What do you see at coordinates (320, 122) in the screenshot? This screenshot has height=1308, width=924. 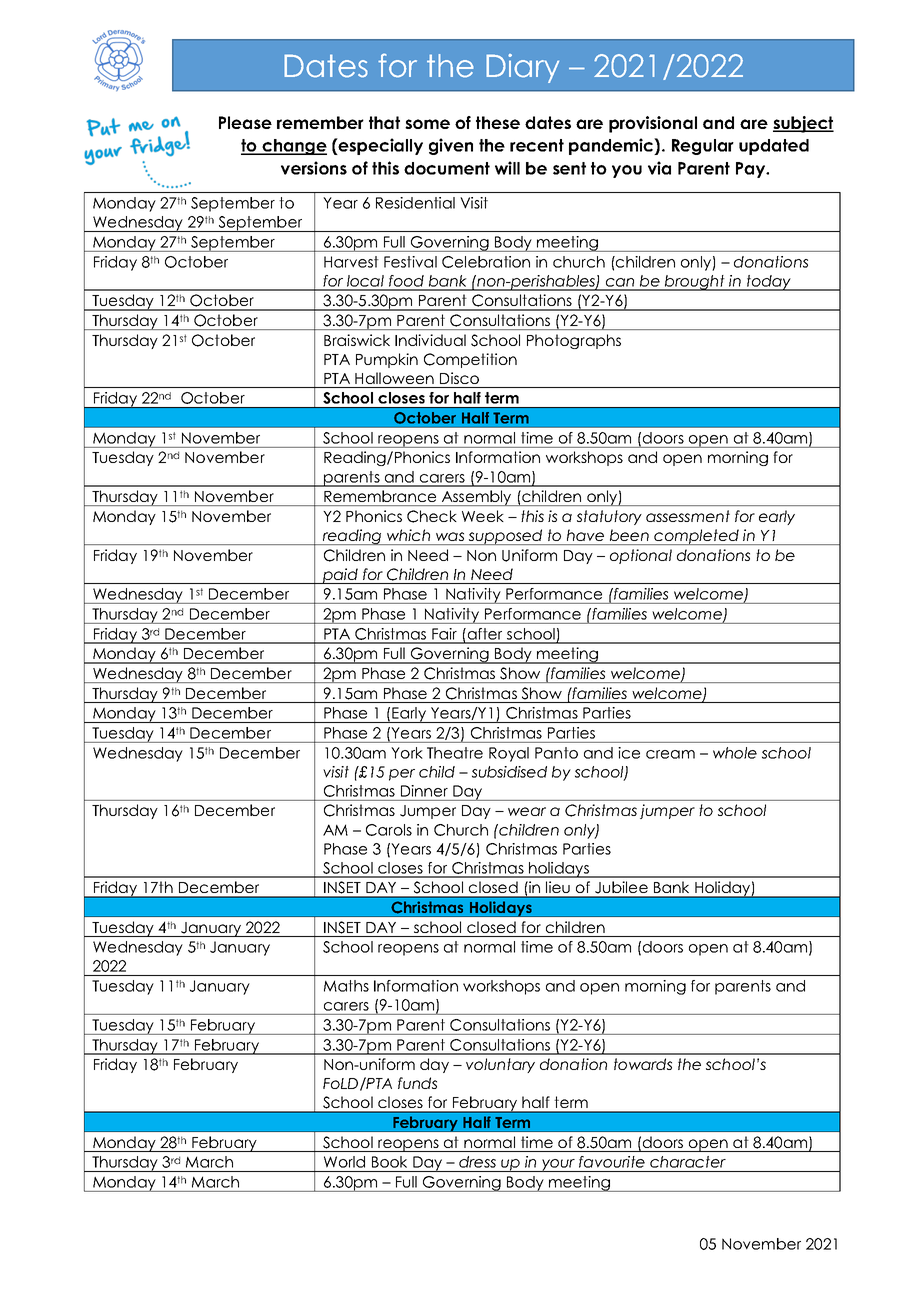 I see `remember` at bounding box center [320, 122].
